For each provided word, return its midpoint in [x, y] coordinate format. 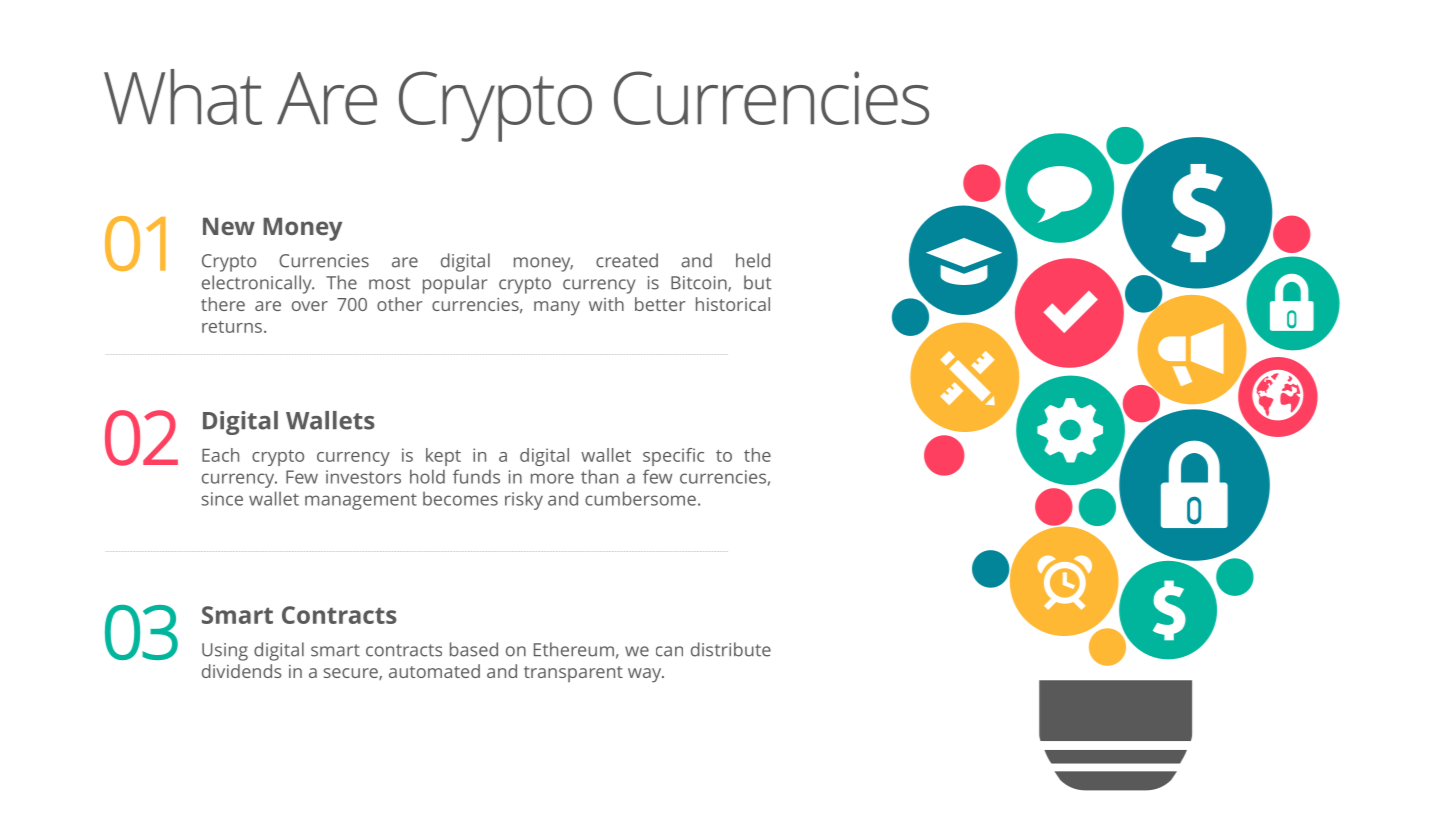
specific [673, 457]
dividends [242, 671]
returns [232, 327]
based [474, 649]
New [229, 226]
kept [443, 457]
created [627, 260]
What [183, 97]
